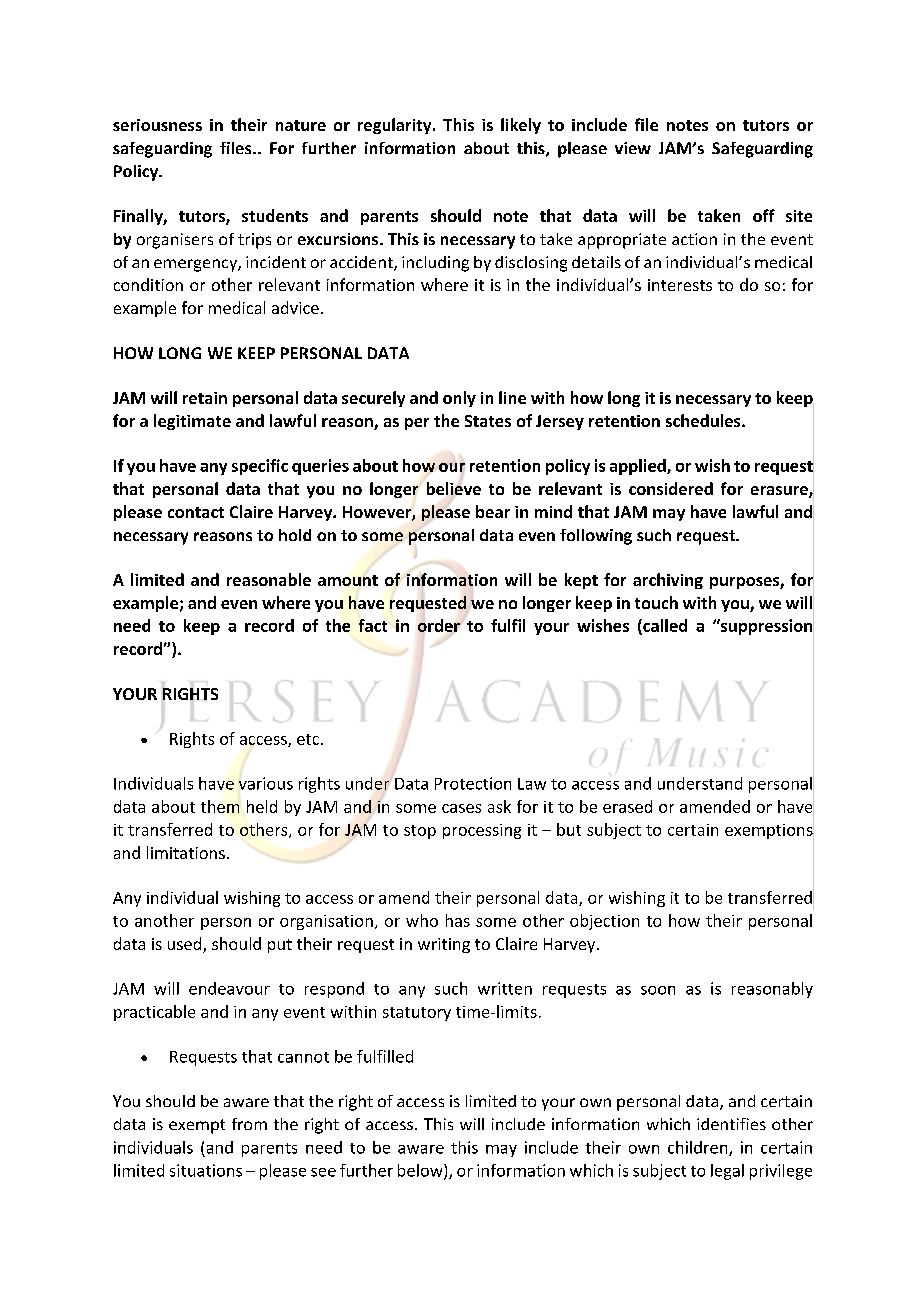 The height and width of the image is (1308, 924). What do you see at coordinates (764, 215) in the image?
I see `off` at bounding box center [764, 215].
